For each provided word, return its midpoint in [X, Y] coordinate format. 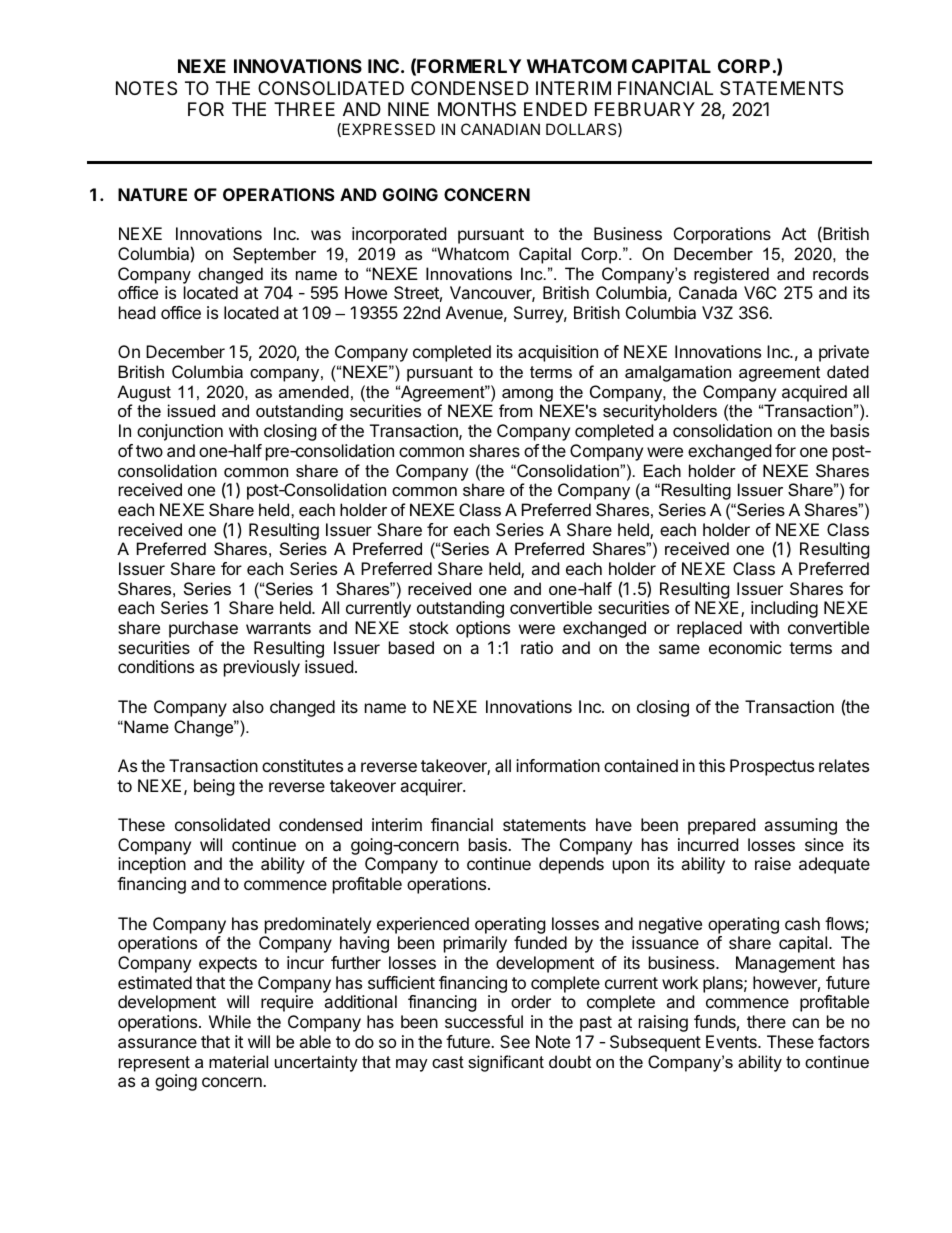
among [527, 395]
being [214, 787]
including [784, 609]
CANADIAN [500, 129]
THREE [304, 109]
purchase [203, 629]
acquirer [432, 787]
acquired [814, 393]
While [230, 1021]
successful [484, 1021]
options [483, 629]
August [144, 393]
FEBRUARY [645, 109]
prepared [721, 826]
